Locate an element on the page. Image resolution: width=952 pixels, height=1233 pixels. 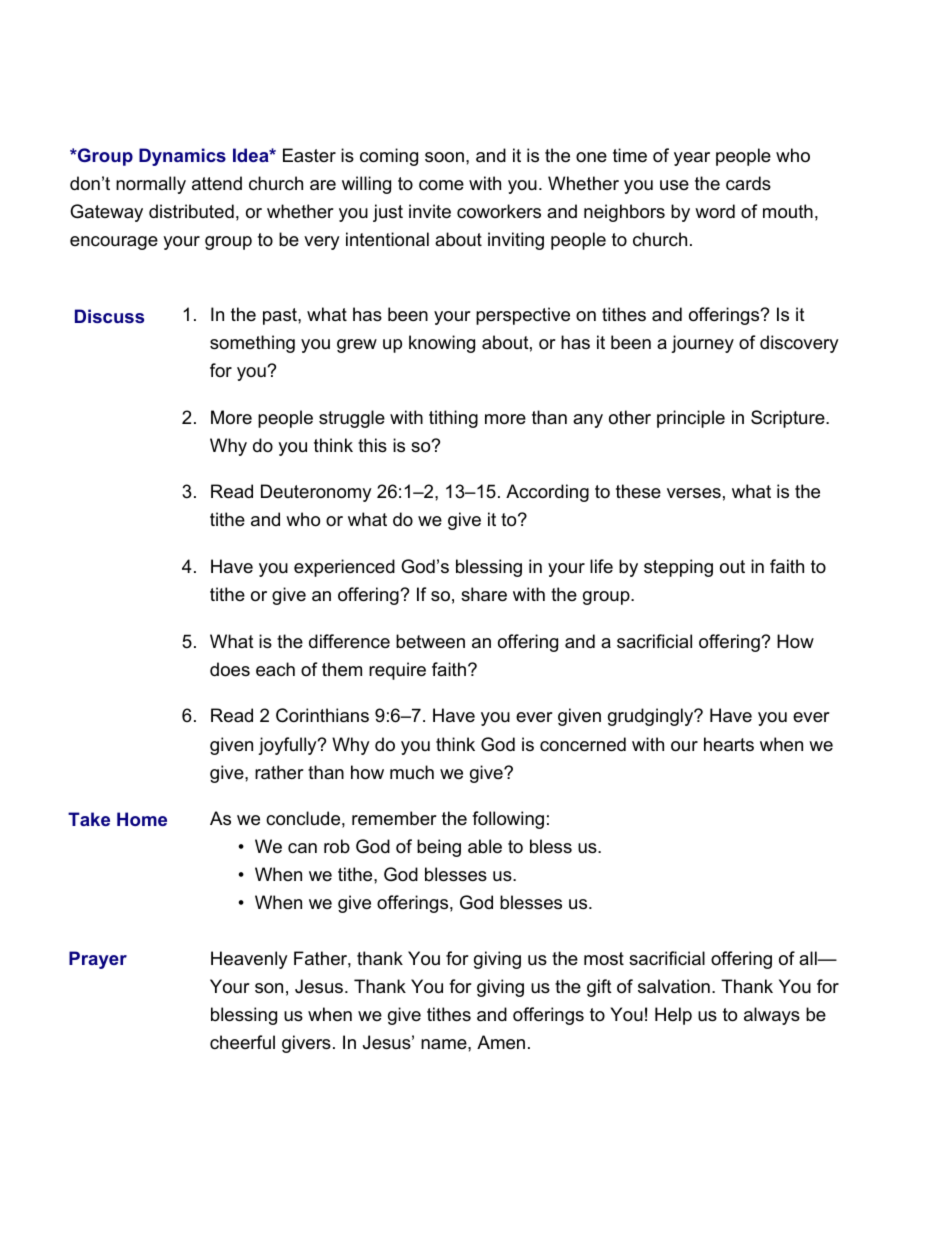
Home is located at coordinates (142, 819).
